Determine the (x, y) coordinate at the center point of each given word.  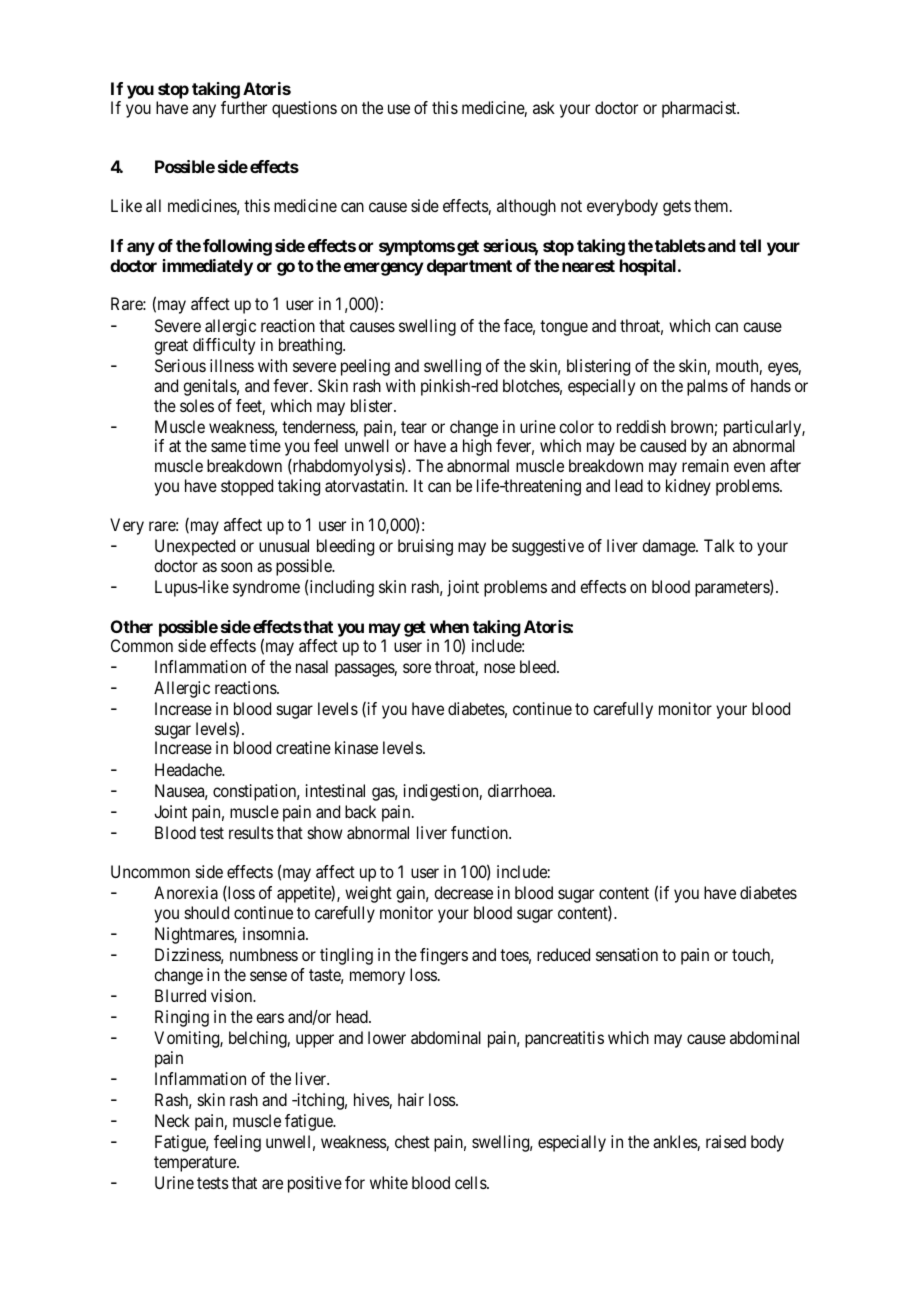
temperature (196, 1164)
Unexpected (195, 547)
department (469, 267)
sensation (627, 954)
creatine (303, 747)
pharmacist (700, 109)
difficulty (224, 346)
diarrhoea (521, 790)
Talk (719, 545)
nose (499, 668)
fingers (444, 956)
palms (707, 387)
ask (544, 107)
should (207, 912)
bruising (425, 547)
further (244, 107)
